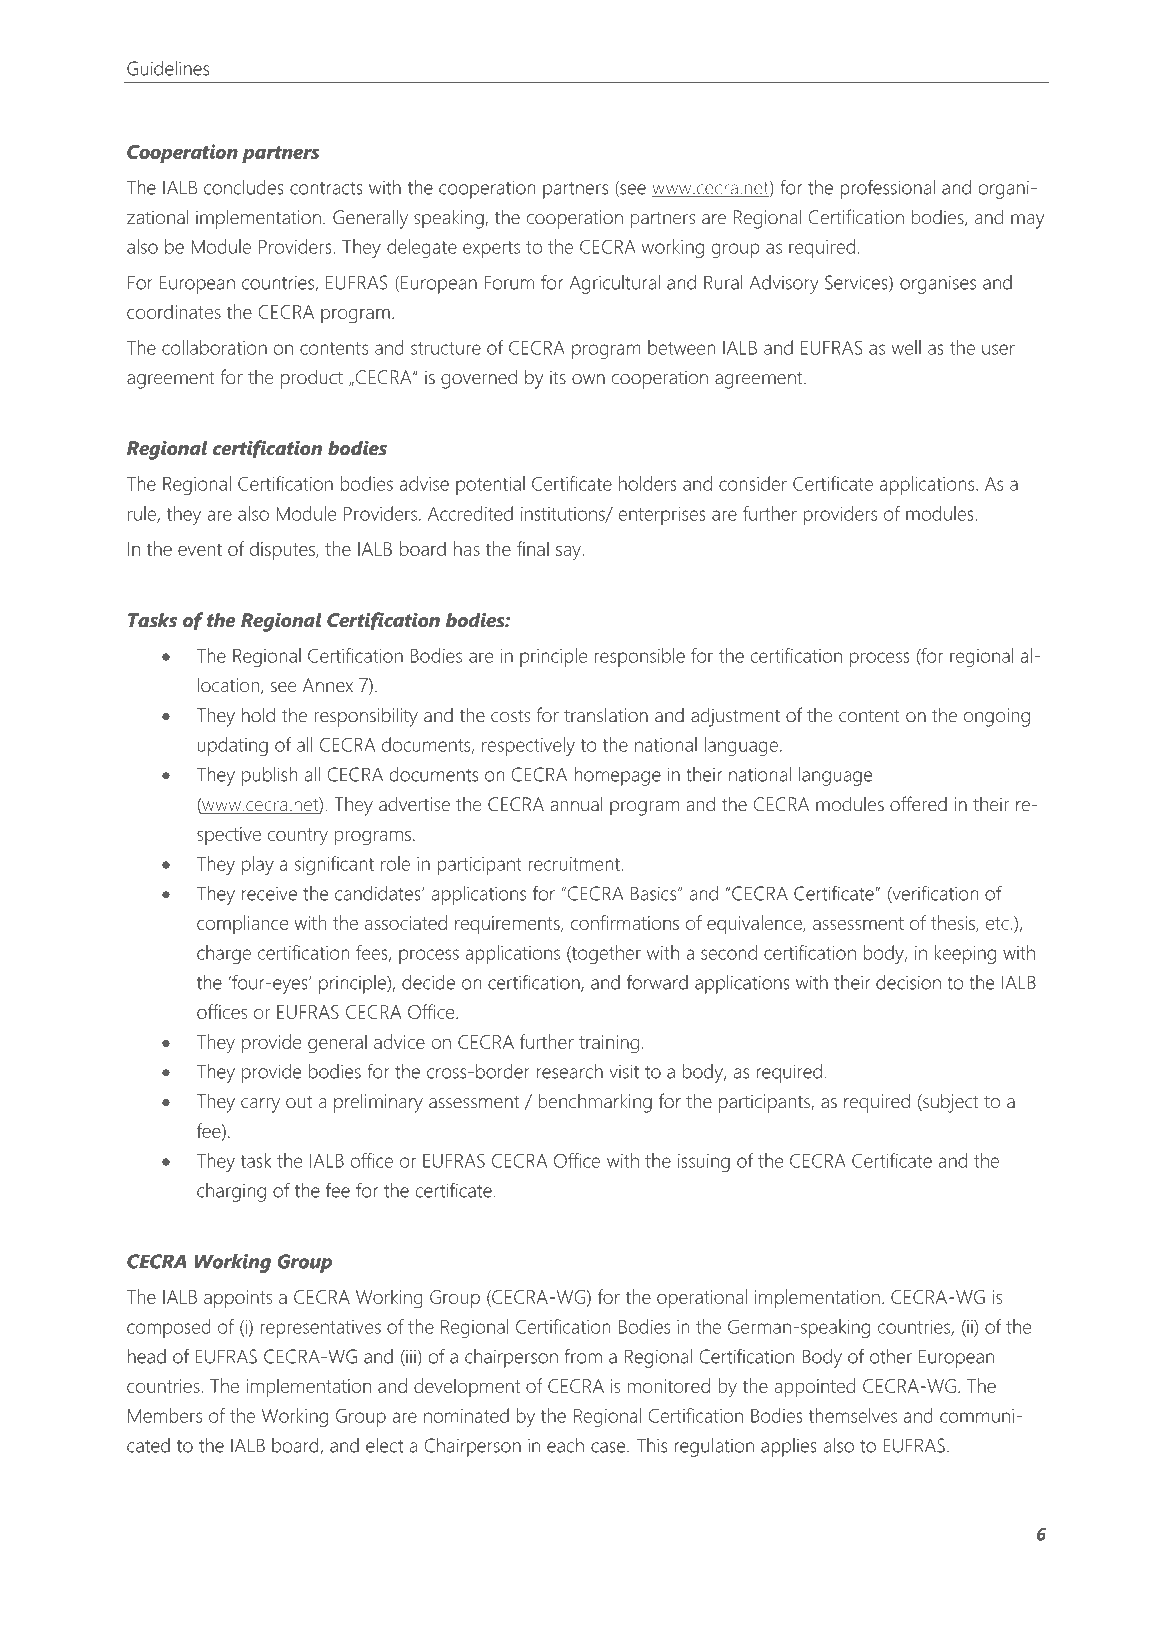 This screenshot has height=1635, width=1156. I want to click on each, so click(565, 1445).
